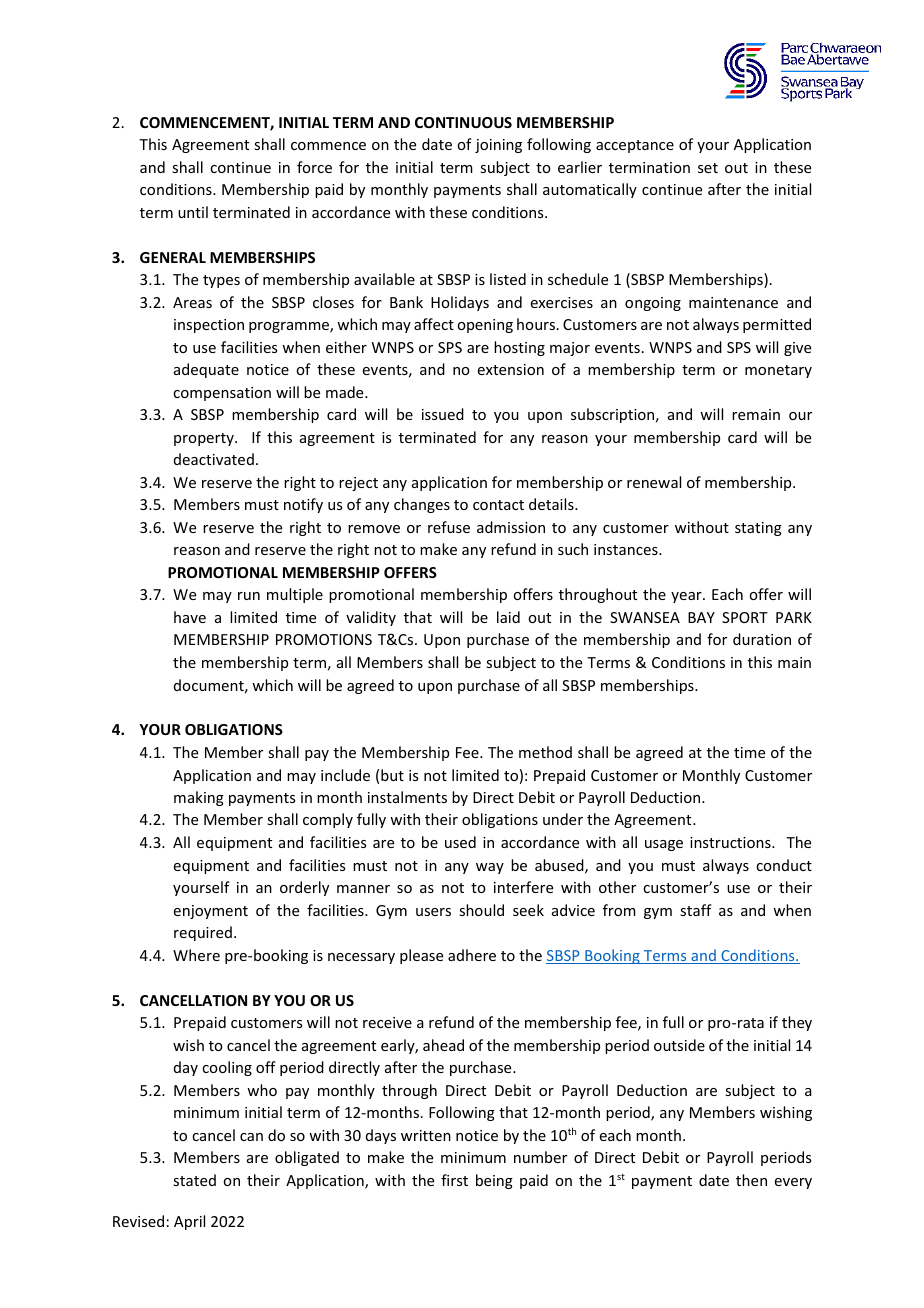 The image size is (924, 1308). I want to click on stated, so click(194, 1180).
